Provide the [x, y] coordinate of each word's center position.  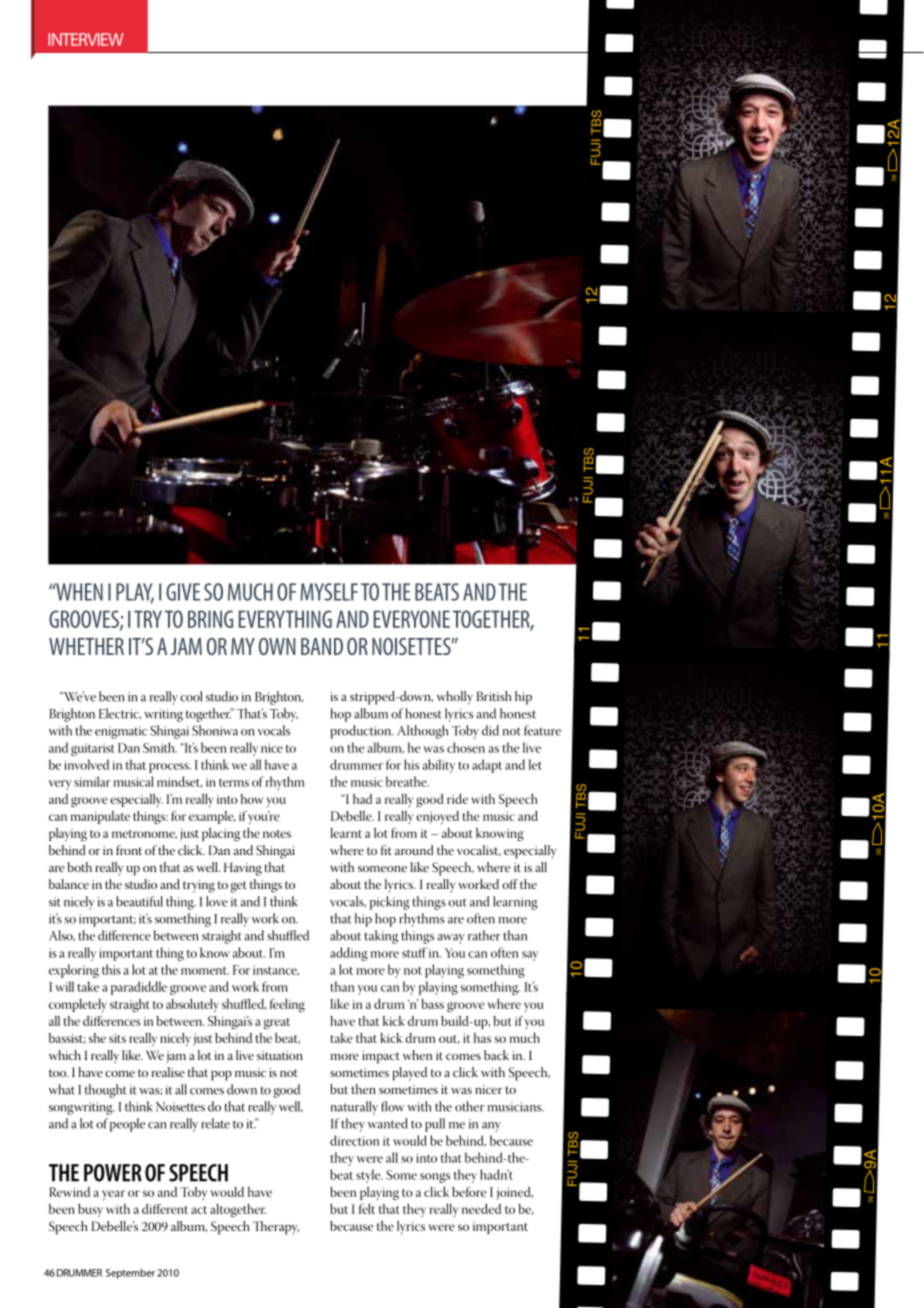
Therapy [276, 1228]
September [130, 1274]
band [322, 646]
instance [276, 970]
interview [86, 39]
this [111, 969]
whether [86, 646]
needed [481, 1209]
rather [484, 935]
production [362, 732]
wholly [455, 698]
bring [210, 619]
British [494, 696]
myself [329, 592]
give [183, 592]
